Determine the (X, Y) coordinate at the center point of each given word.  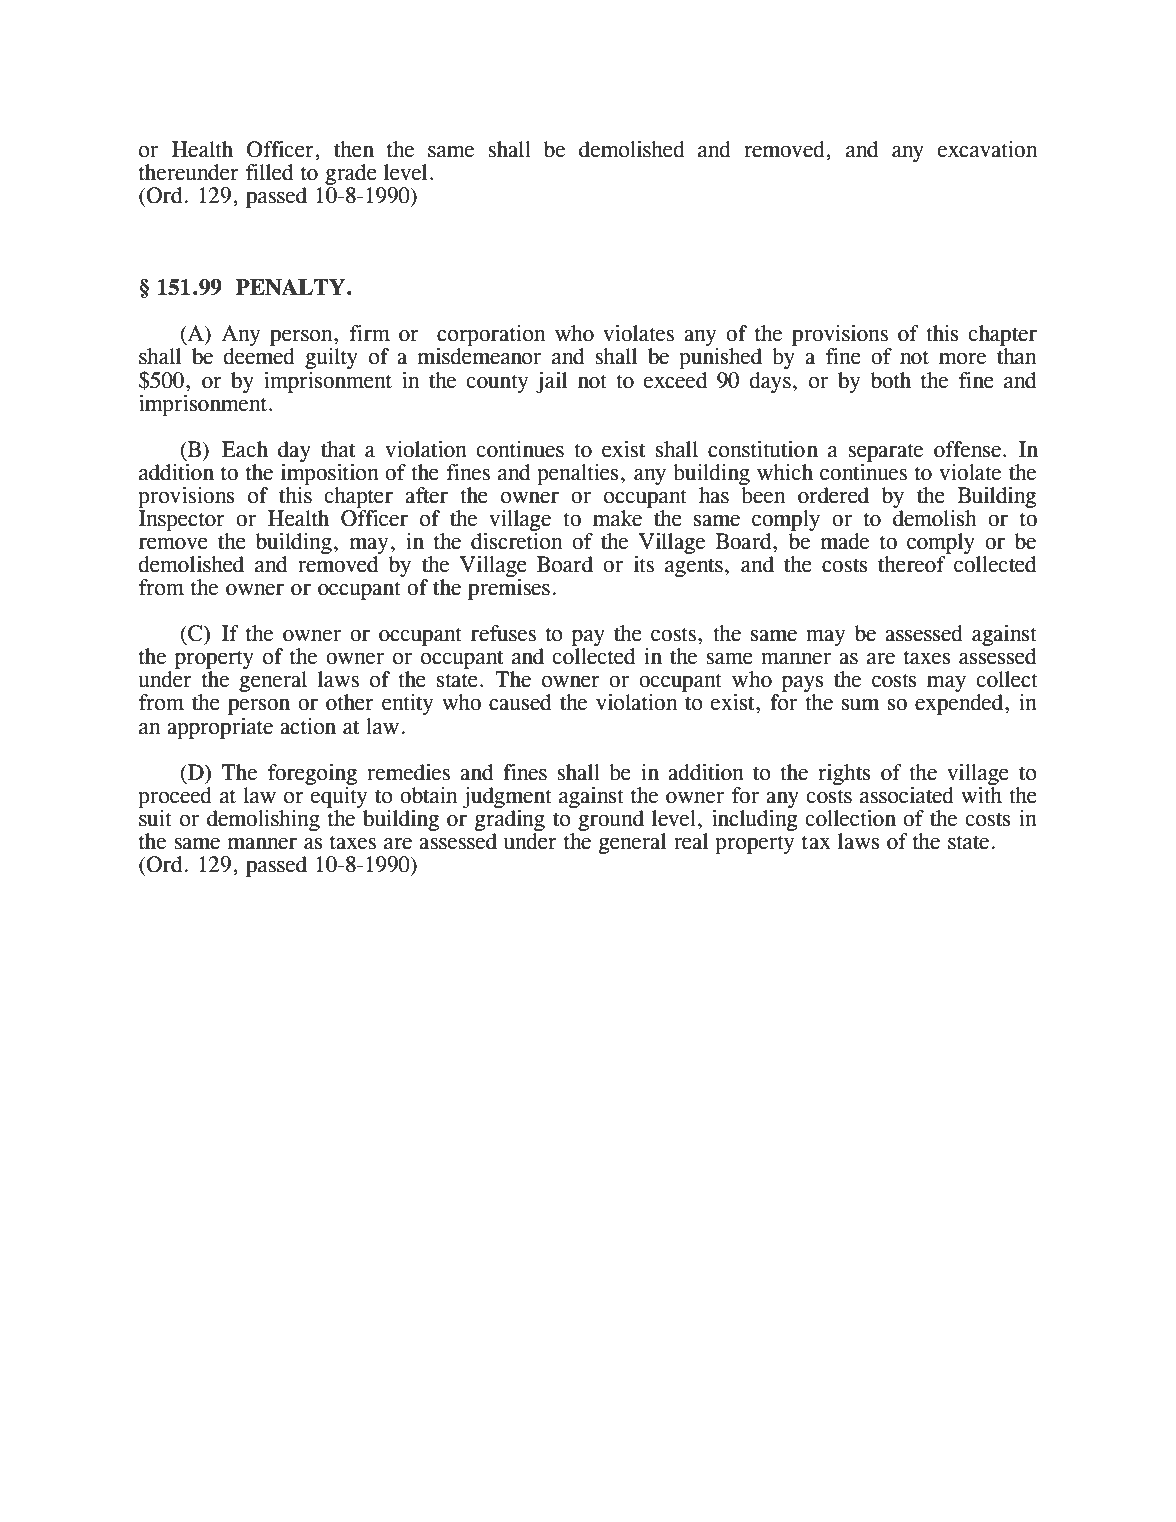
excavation (988, 149)
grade (351, 174)
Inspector (182, 520)
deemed (259, 356)
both (891, 380)
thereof (912, 564)
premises (509, 588)
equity (338, 796)
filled (269, 172)
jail (551, 382)
